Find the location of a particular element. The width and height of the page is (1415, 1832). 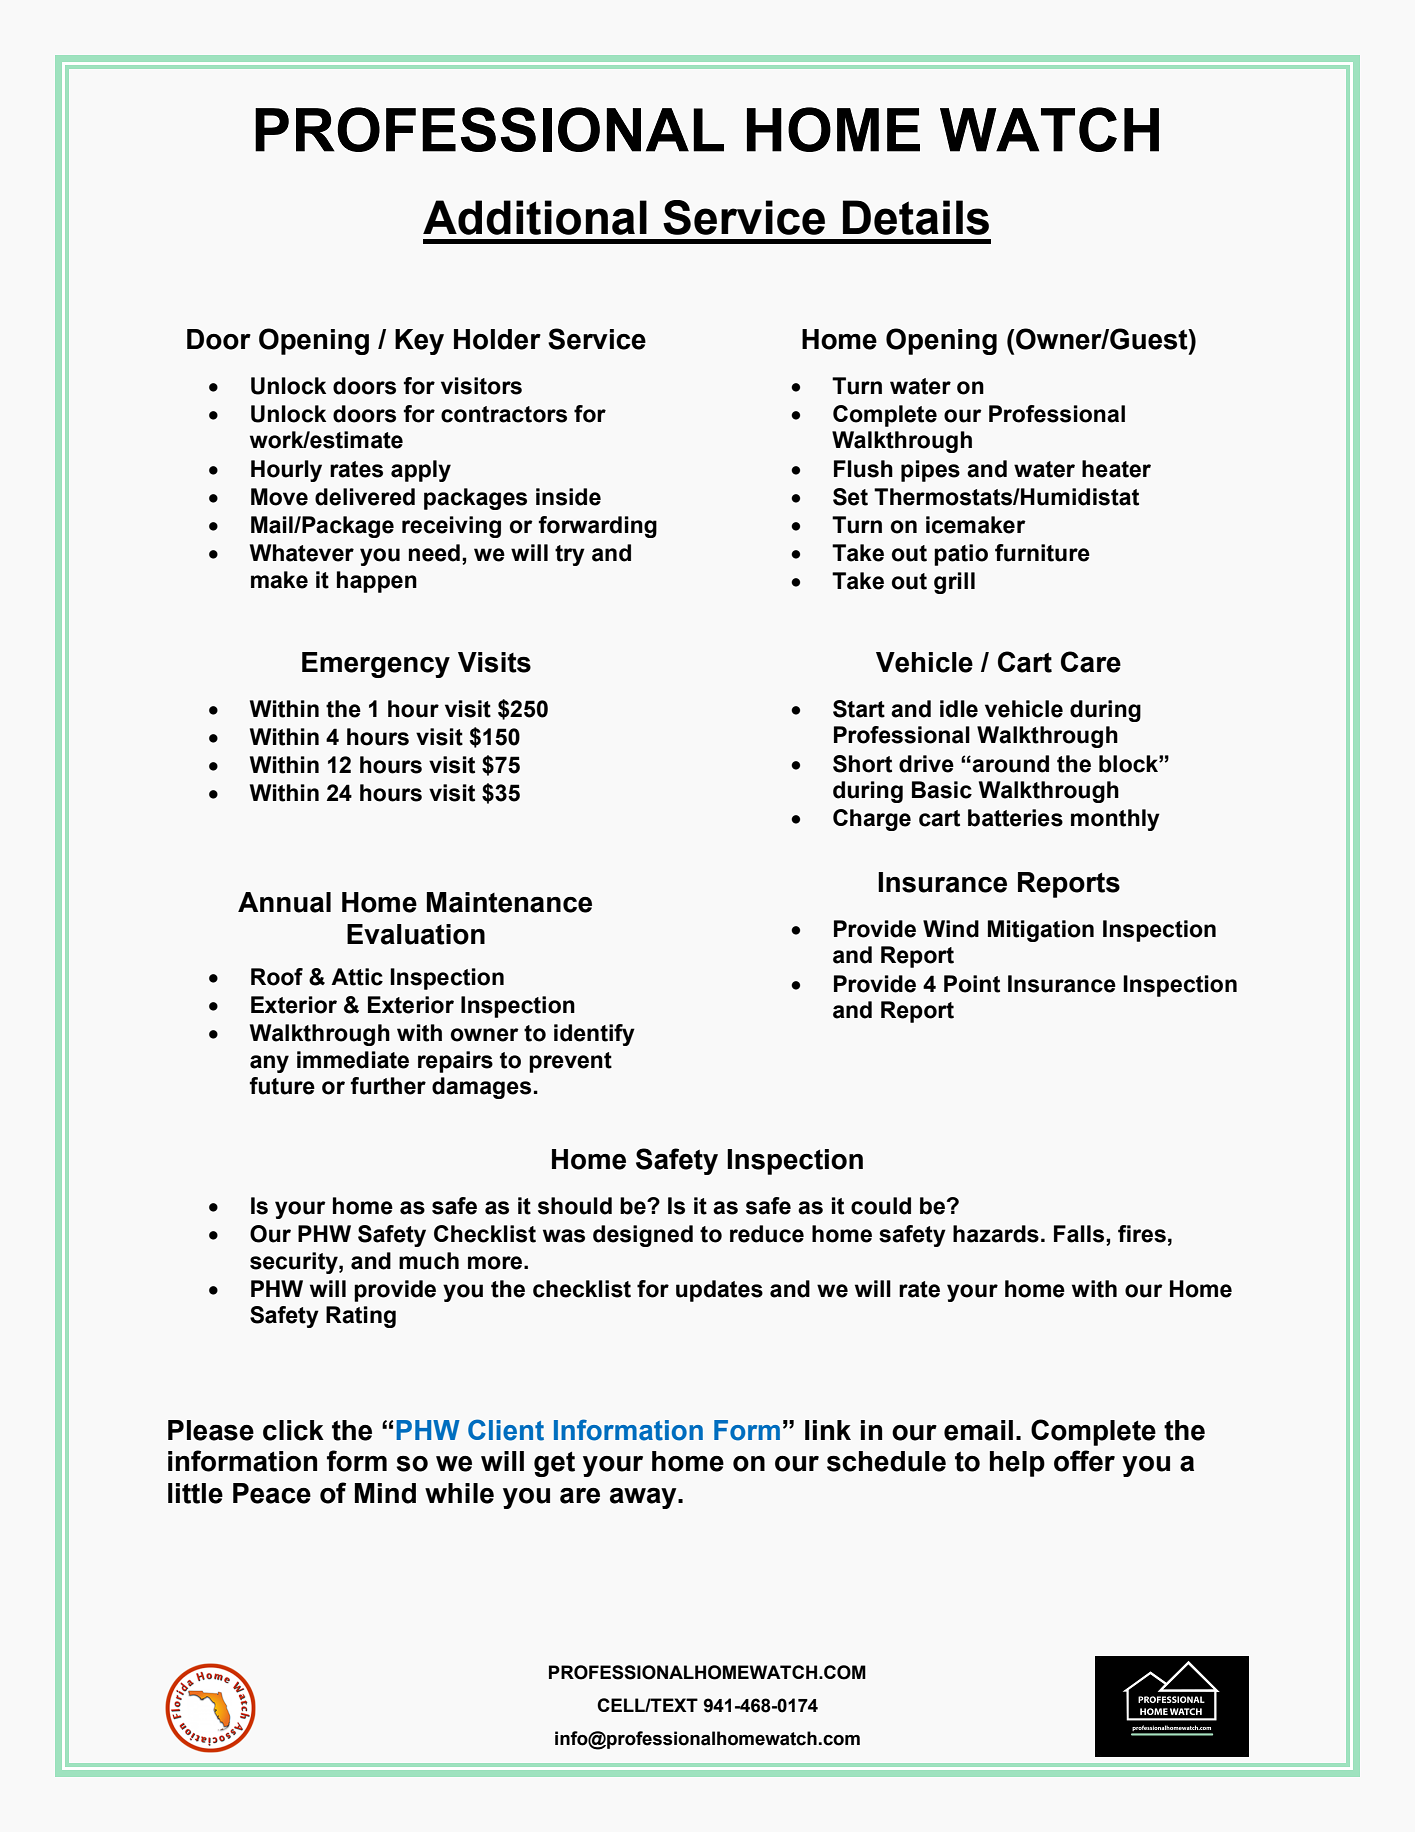

Details is located at coordinates (916, 217).
